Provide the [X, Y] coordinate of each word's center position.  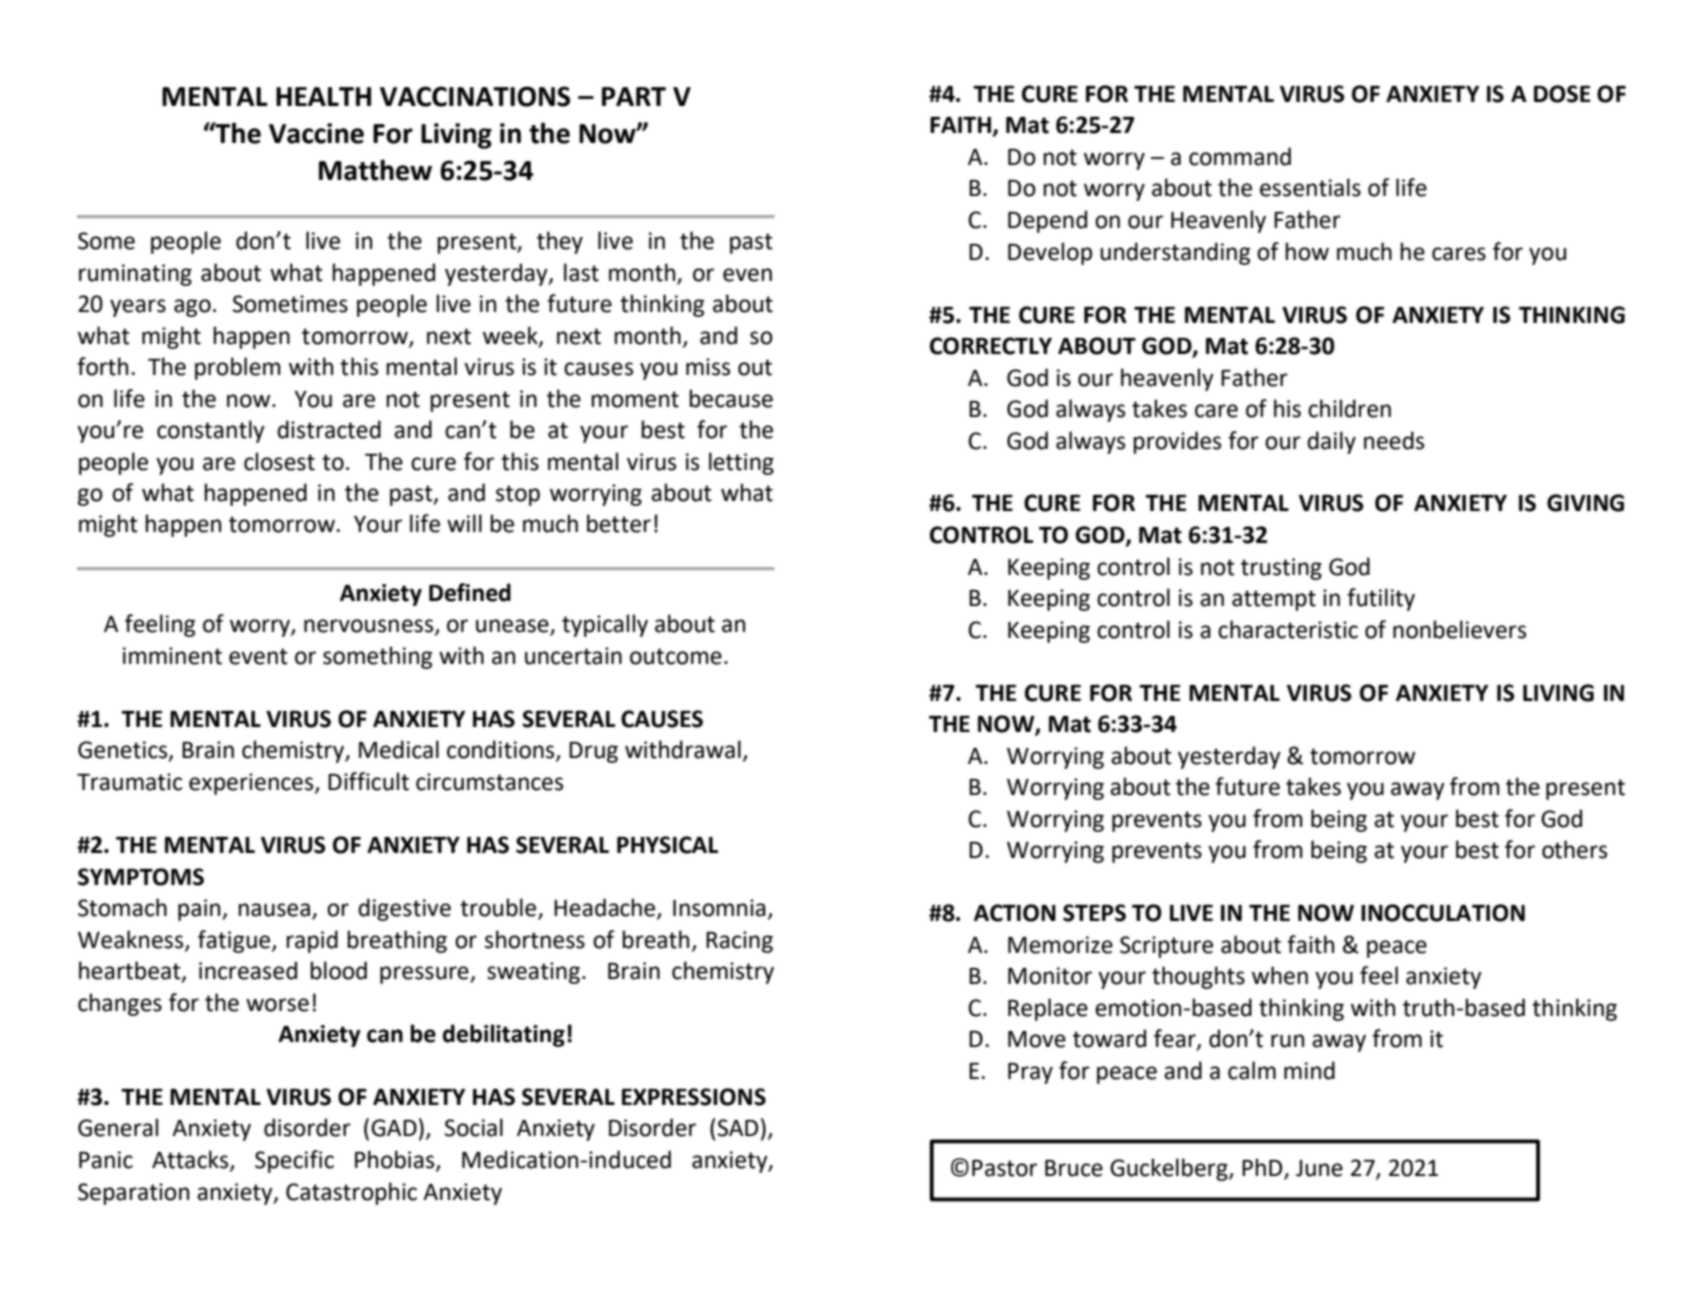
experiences [252, 784]
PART [634, 96]
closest [279, 461]
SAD [738, 1128]
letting [741, 463]
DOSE [1562, 94]
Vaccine [316, 133]
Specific [294, 1161]
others [1574, 849]
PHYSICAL [667, 845]
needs [1394, 440]
